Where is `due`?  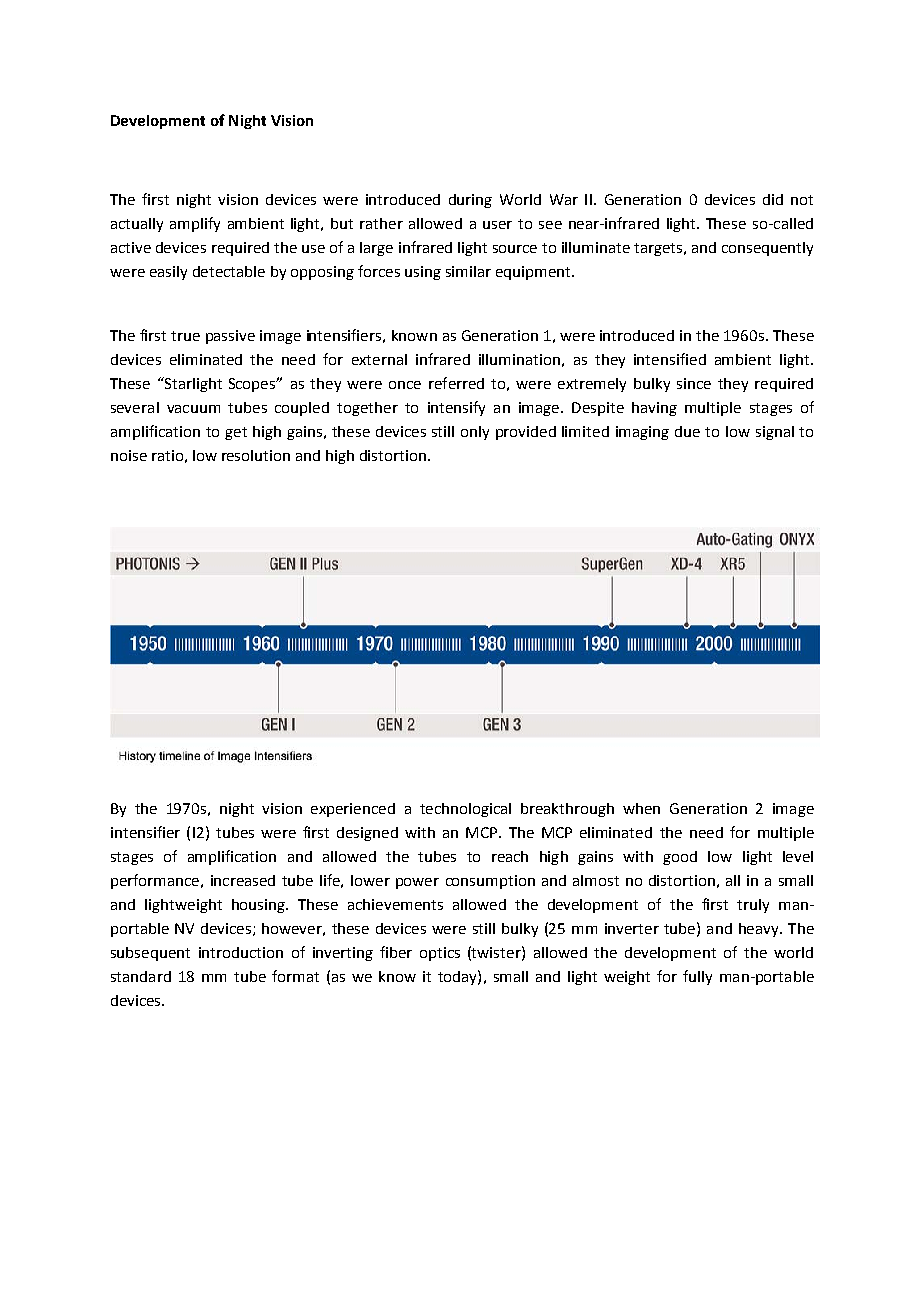
due is located at coordinates (687, 431).
